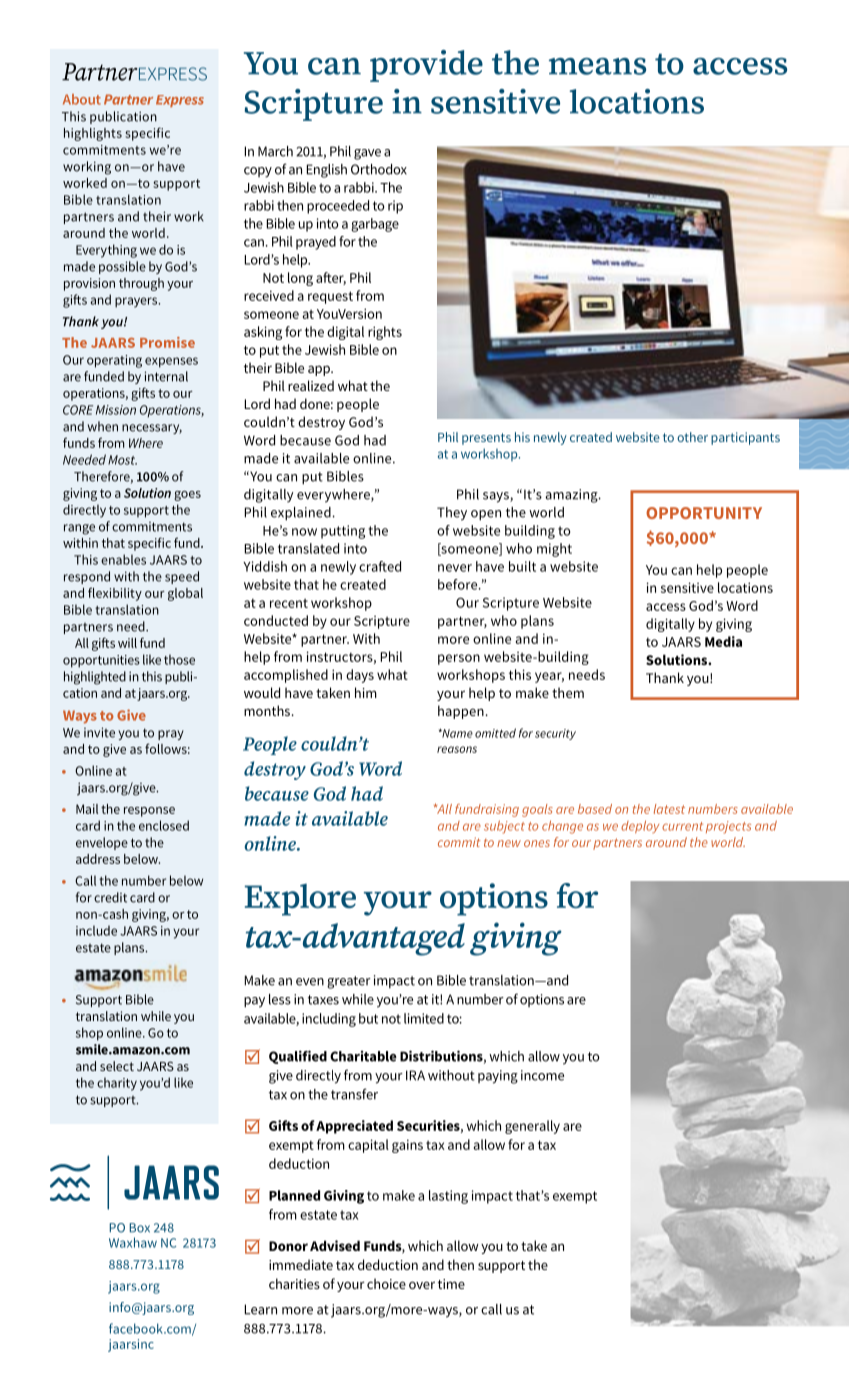 This image has height=1400, width=849. Describe the element at coordinates (167, 342) in the image. I see `Promise` at that location.
